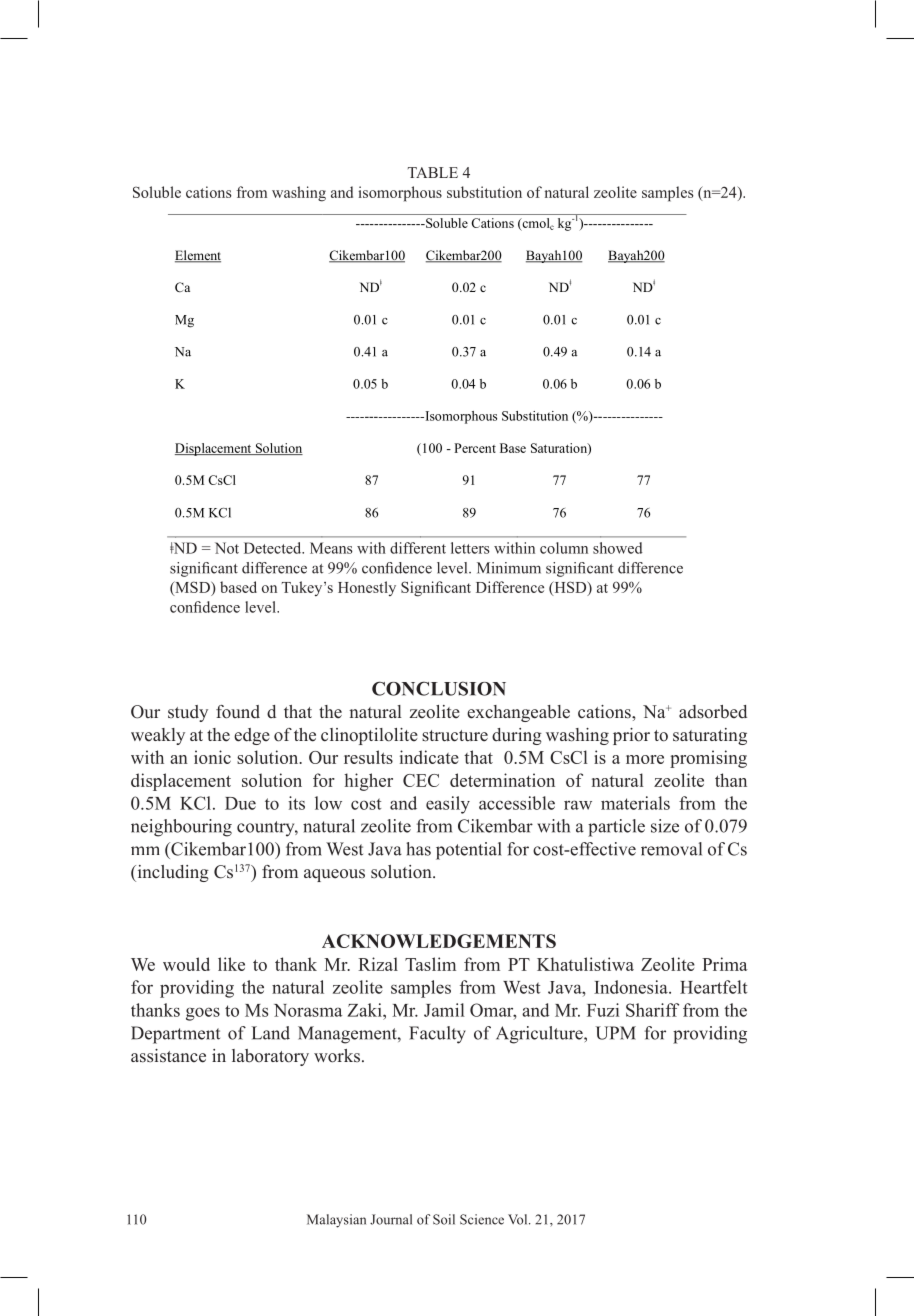 This screenshot has height=1316, width=914. What do you see at coordinates (665, 826) in the screenshot?
I see `size` at bounding box center [665, 826].
